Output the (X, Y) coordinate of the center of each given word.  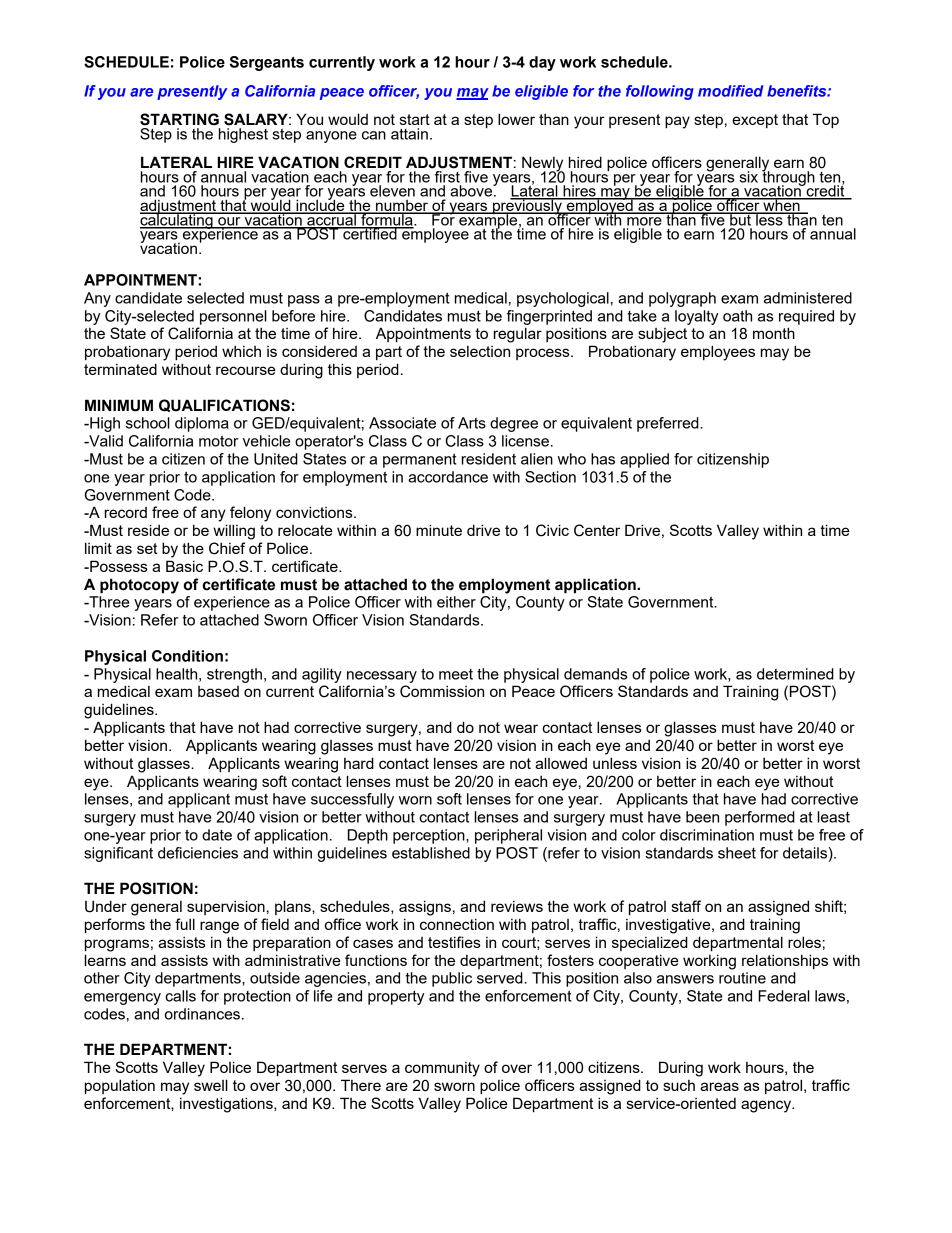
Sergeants (267, 63)
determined (795, 674)
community (442, 1069)
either (456, 602)
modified (730, 91)
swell (211, 1085)
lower (516, 119)
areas (719, 1086)
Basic (184, 566)
